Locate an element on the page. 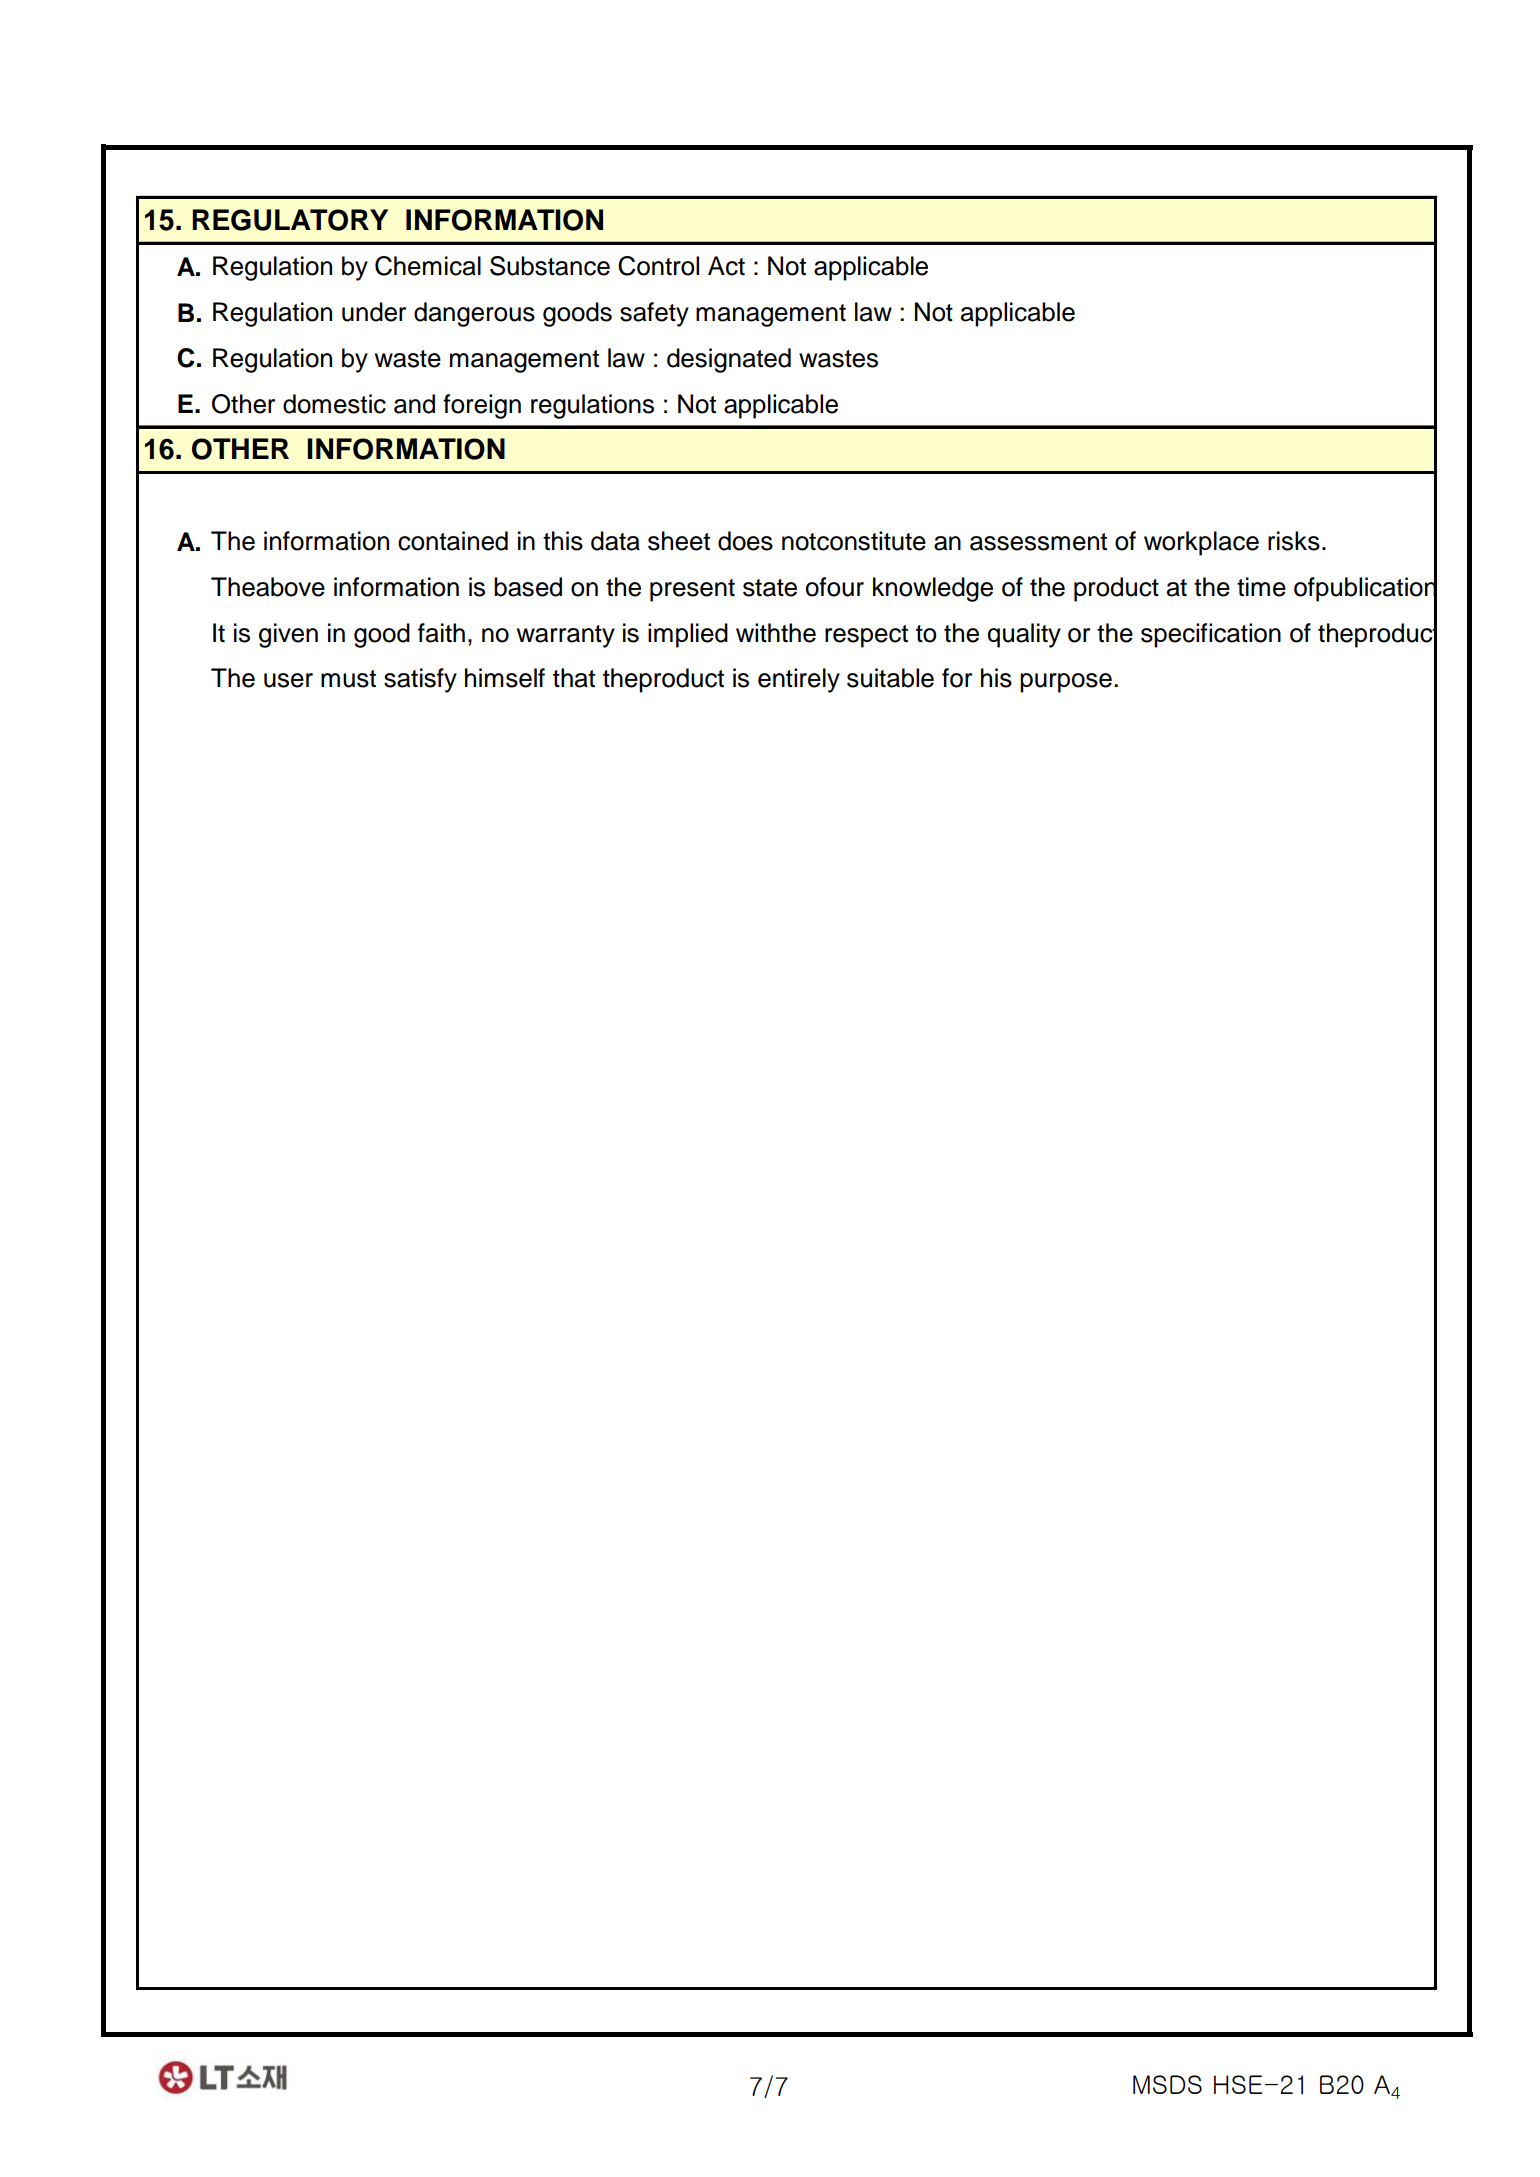 The height and width of the image is (2177, 1540). workplace is located at coordinates (1201, 543).
